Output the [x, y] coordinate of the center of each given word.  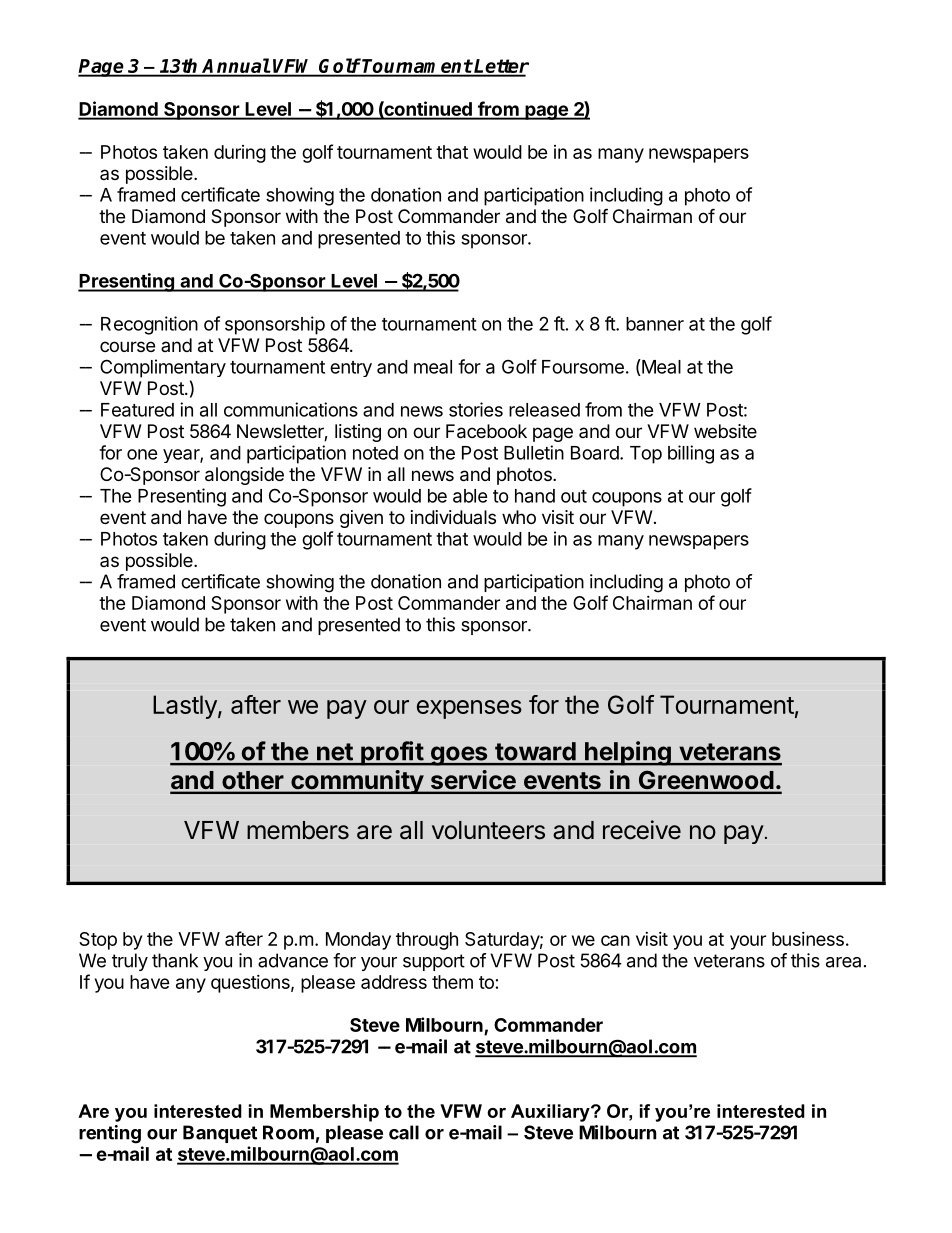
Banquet [220, 1134]
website [725, 431]
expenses [469, 709]
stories [476, 409]
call [404, 1132]
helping [628, 753]
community [357, 782]
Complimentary [163, 368]
